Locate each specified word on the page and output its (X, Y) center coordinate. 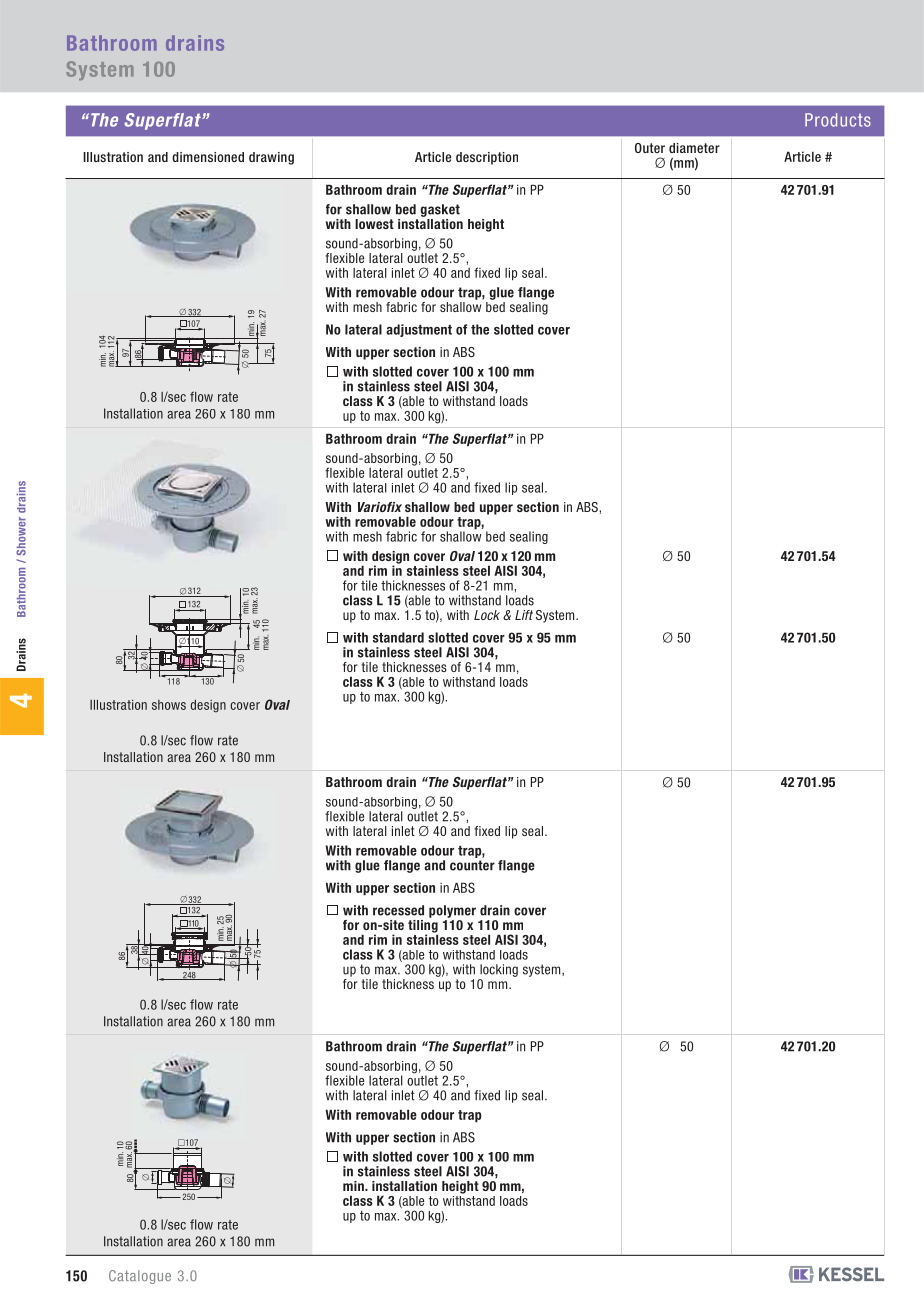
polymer (452, 911)
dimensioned (208, 157)
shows (169, 705)
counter (472, 865)
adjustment (419, 330)
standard (398, 637)
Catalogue (140, 1277)
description (487, 158)
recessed (398, 910)
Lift (524, 615)
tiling (423, 926)
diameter (694, 148)
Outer (650, 148)
